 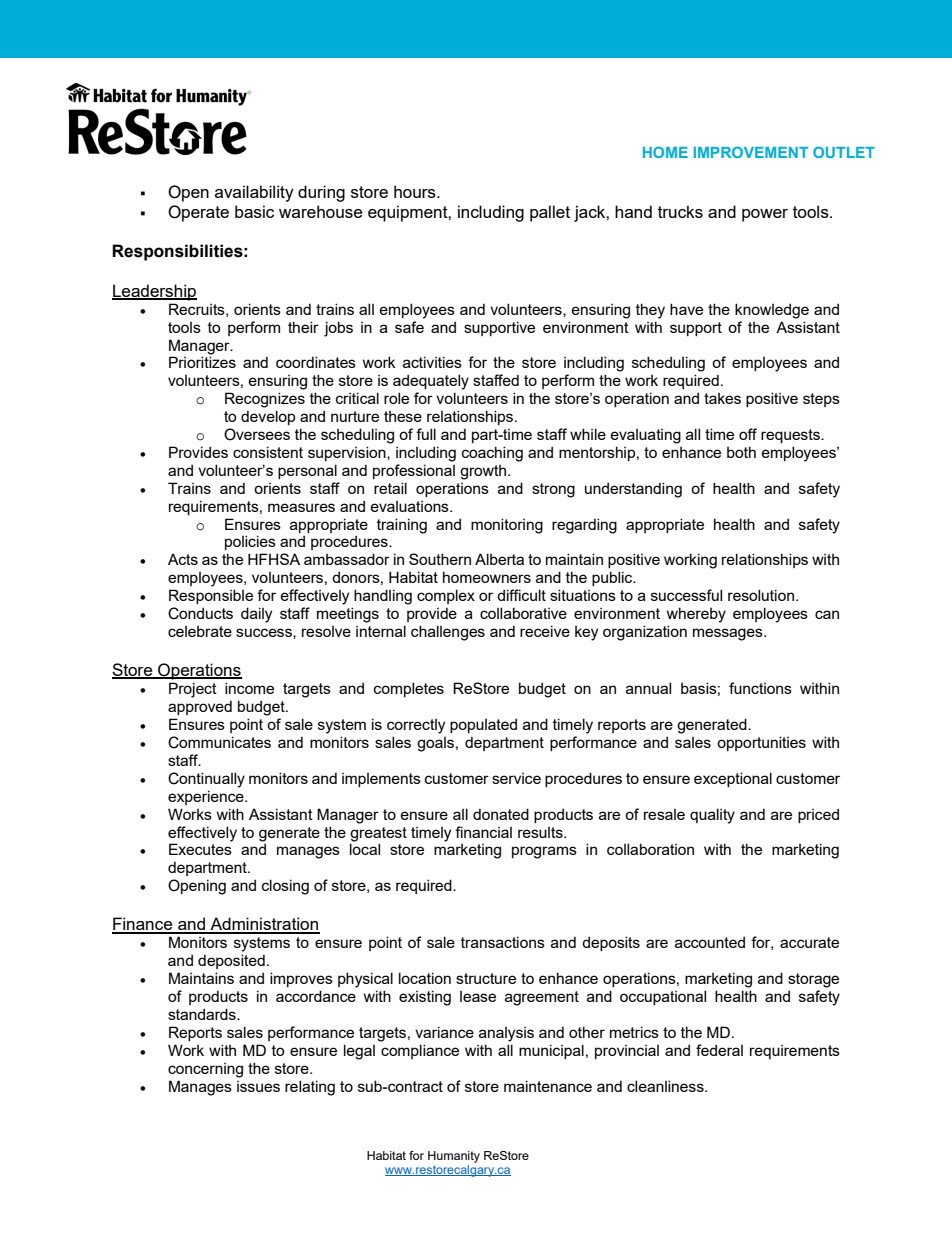 I want to click on Humanity, so click(x=454, y=1157).
